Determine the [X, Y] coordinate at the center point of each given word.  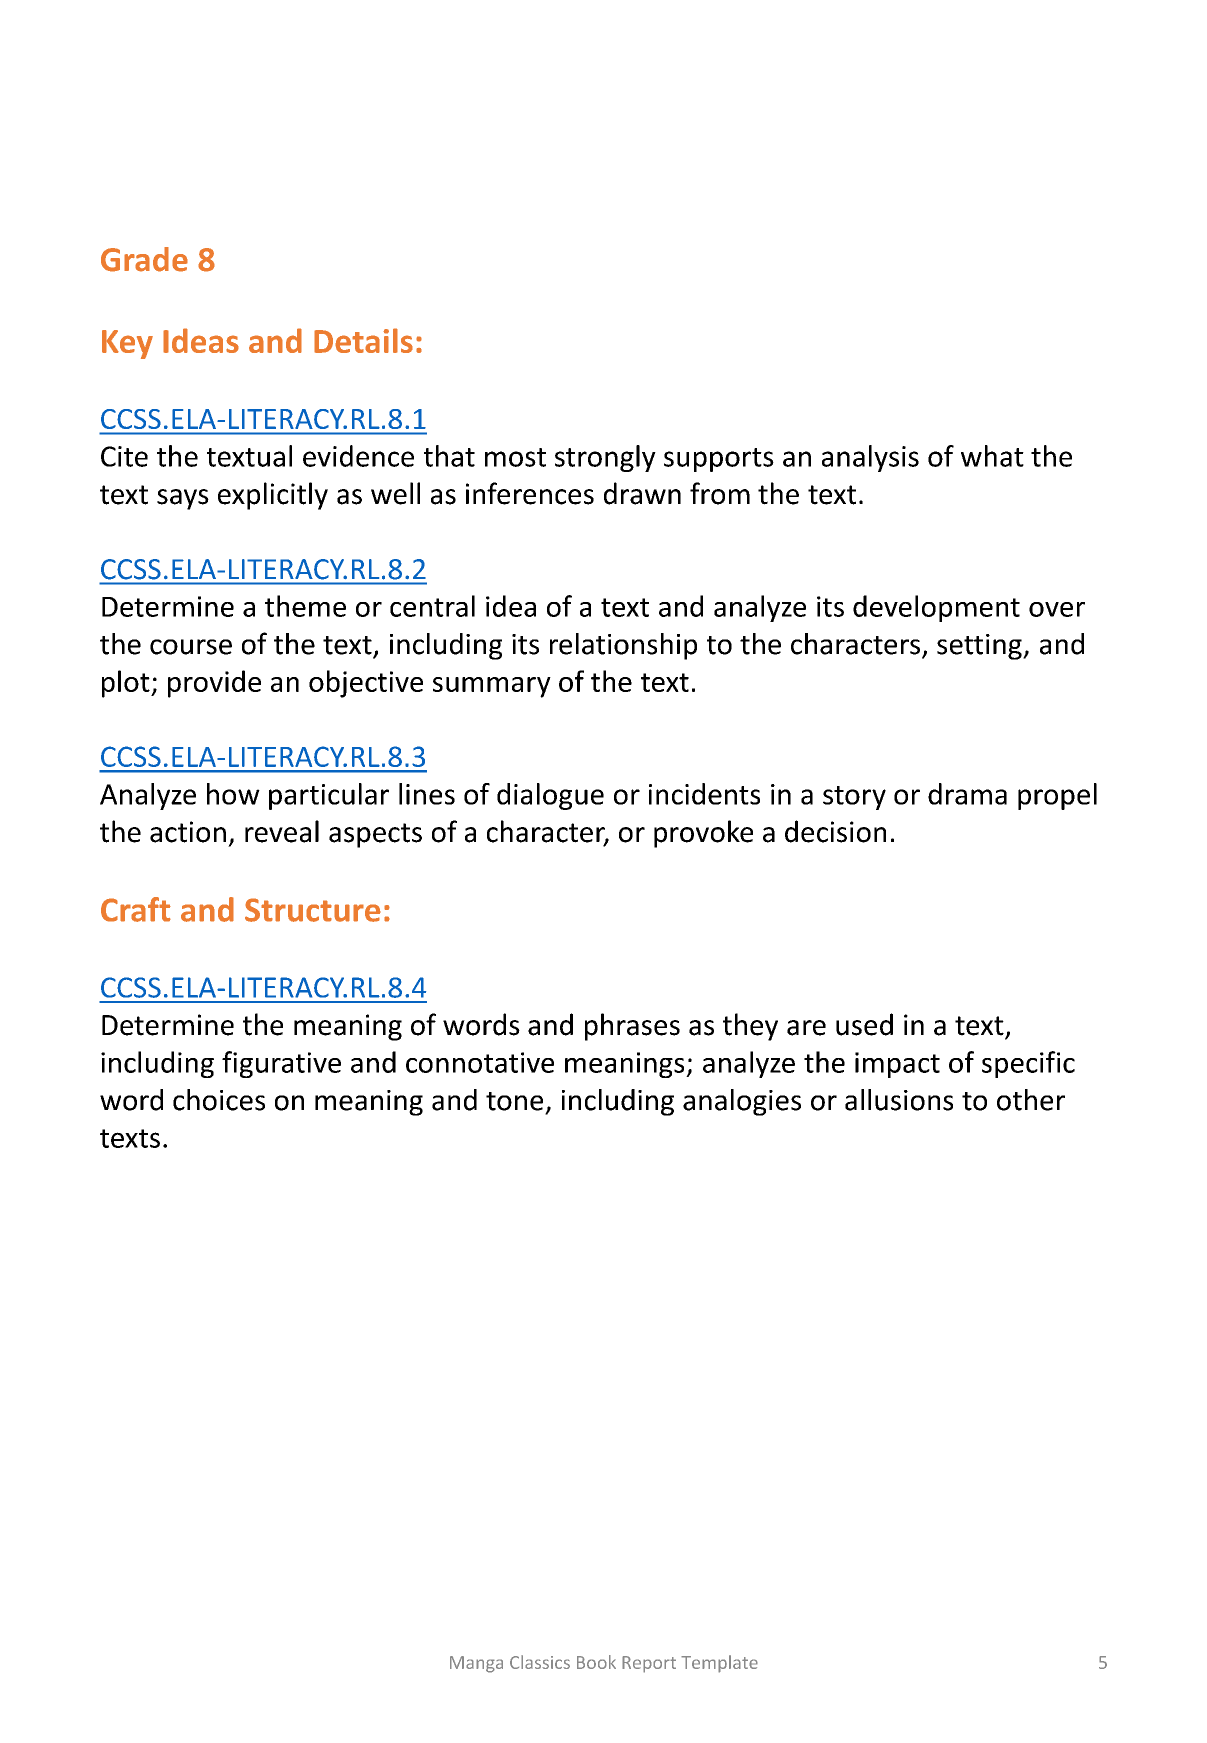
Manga [476, 1664]
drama [967, 794]
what [992, 456]
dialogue [550, 796]
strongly [605, 458]
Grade [144, 259]
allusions [899, 1100]
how [233, 794]
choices [219, 1100]
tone [514, 1101]
